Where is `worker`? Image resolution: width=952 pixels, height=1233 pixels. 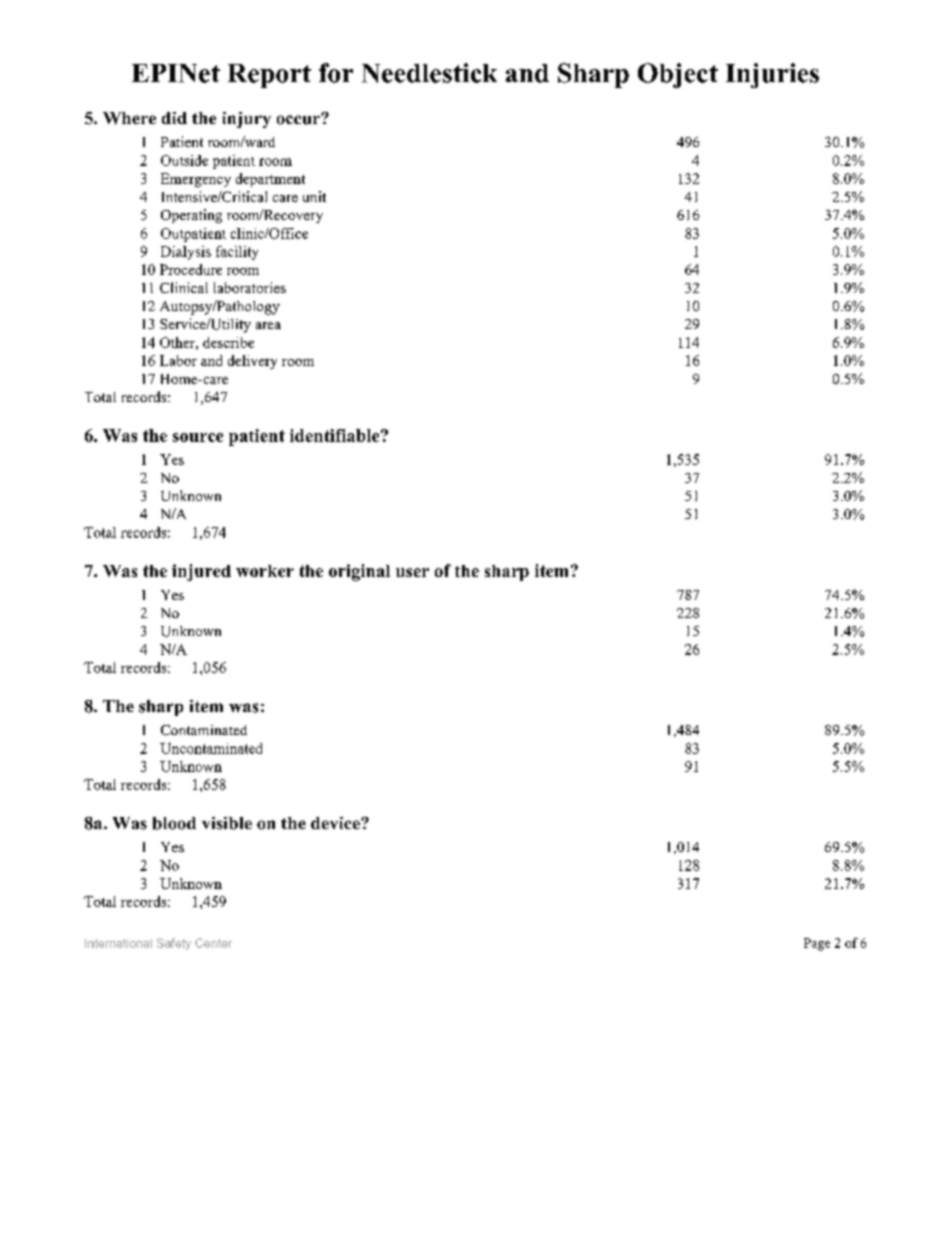 worker is located at coordinates (265, 571).
